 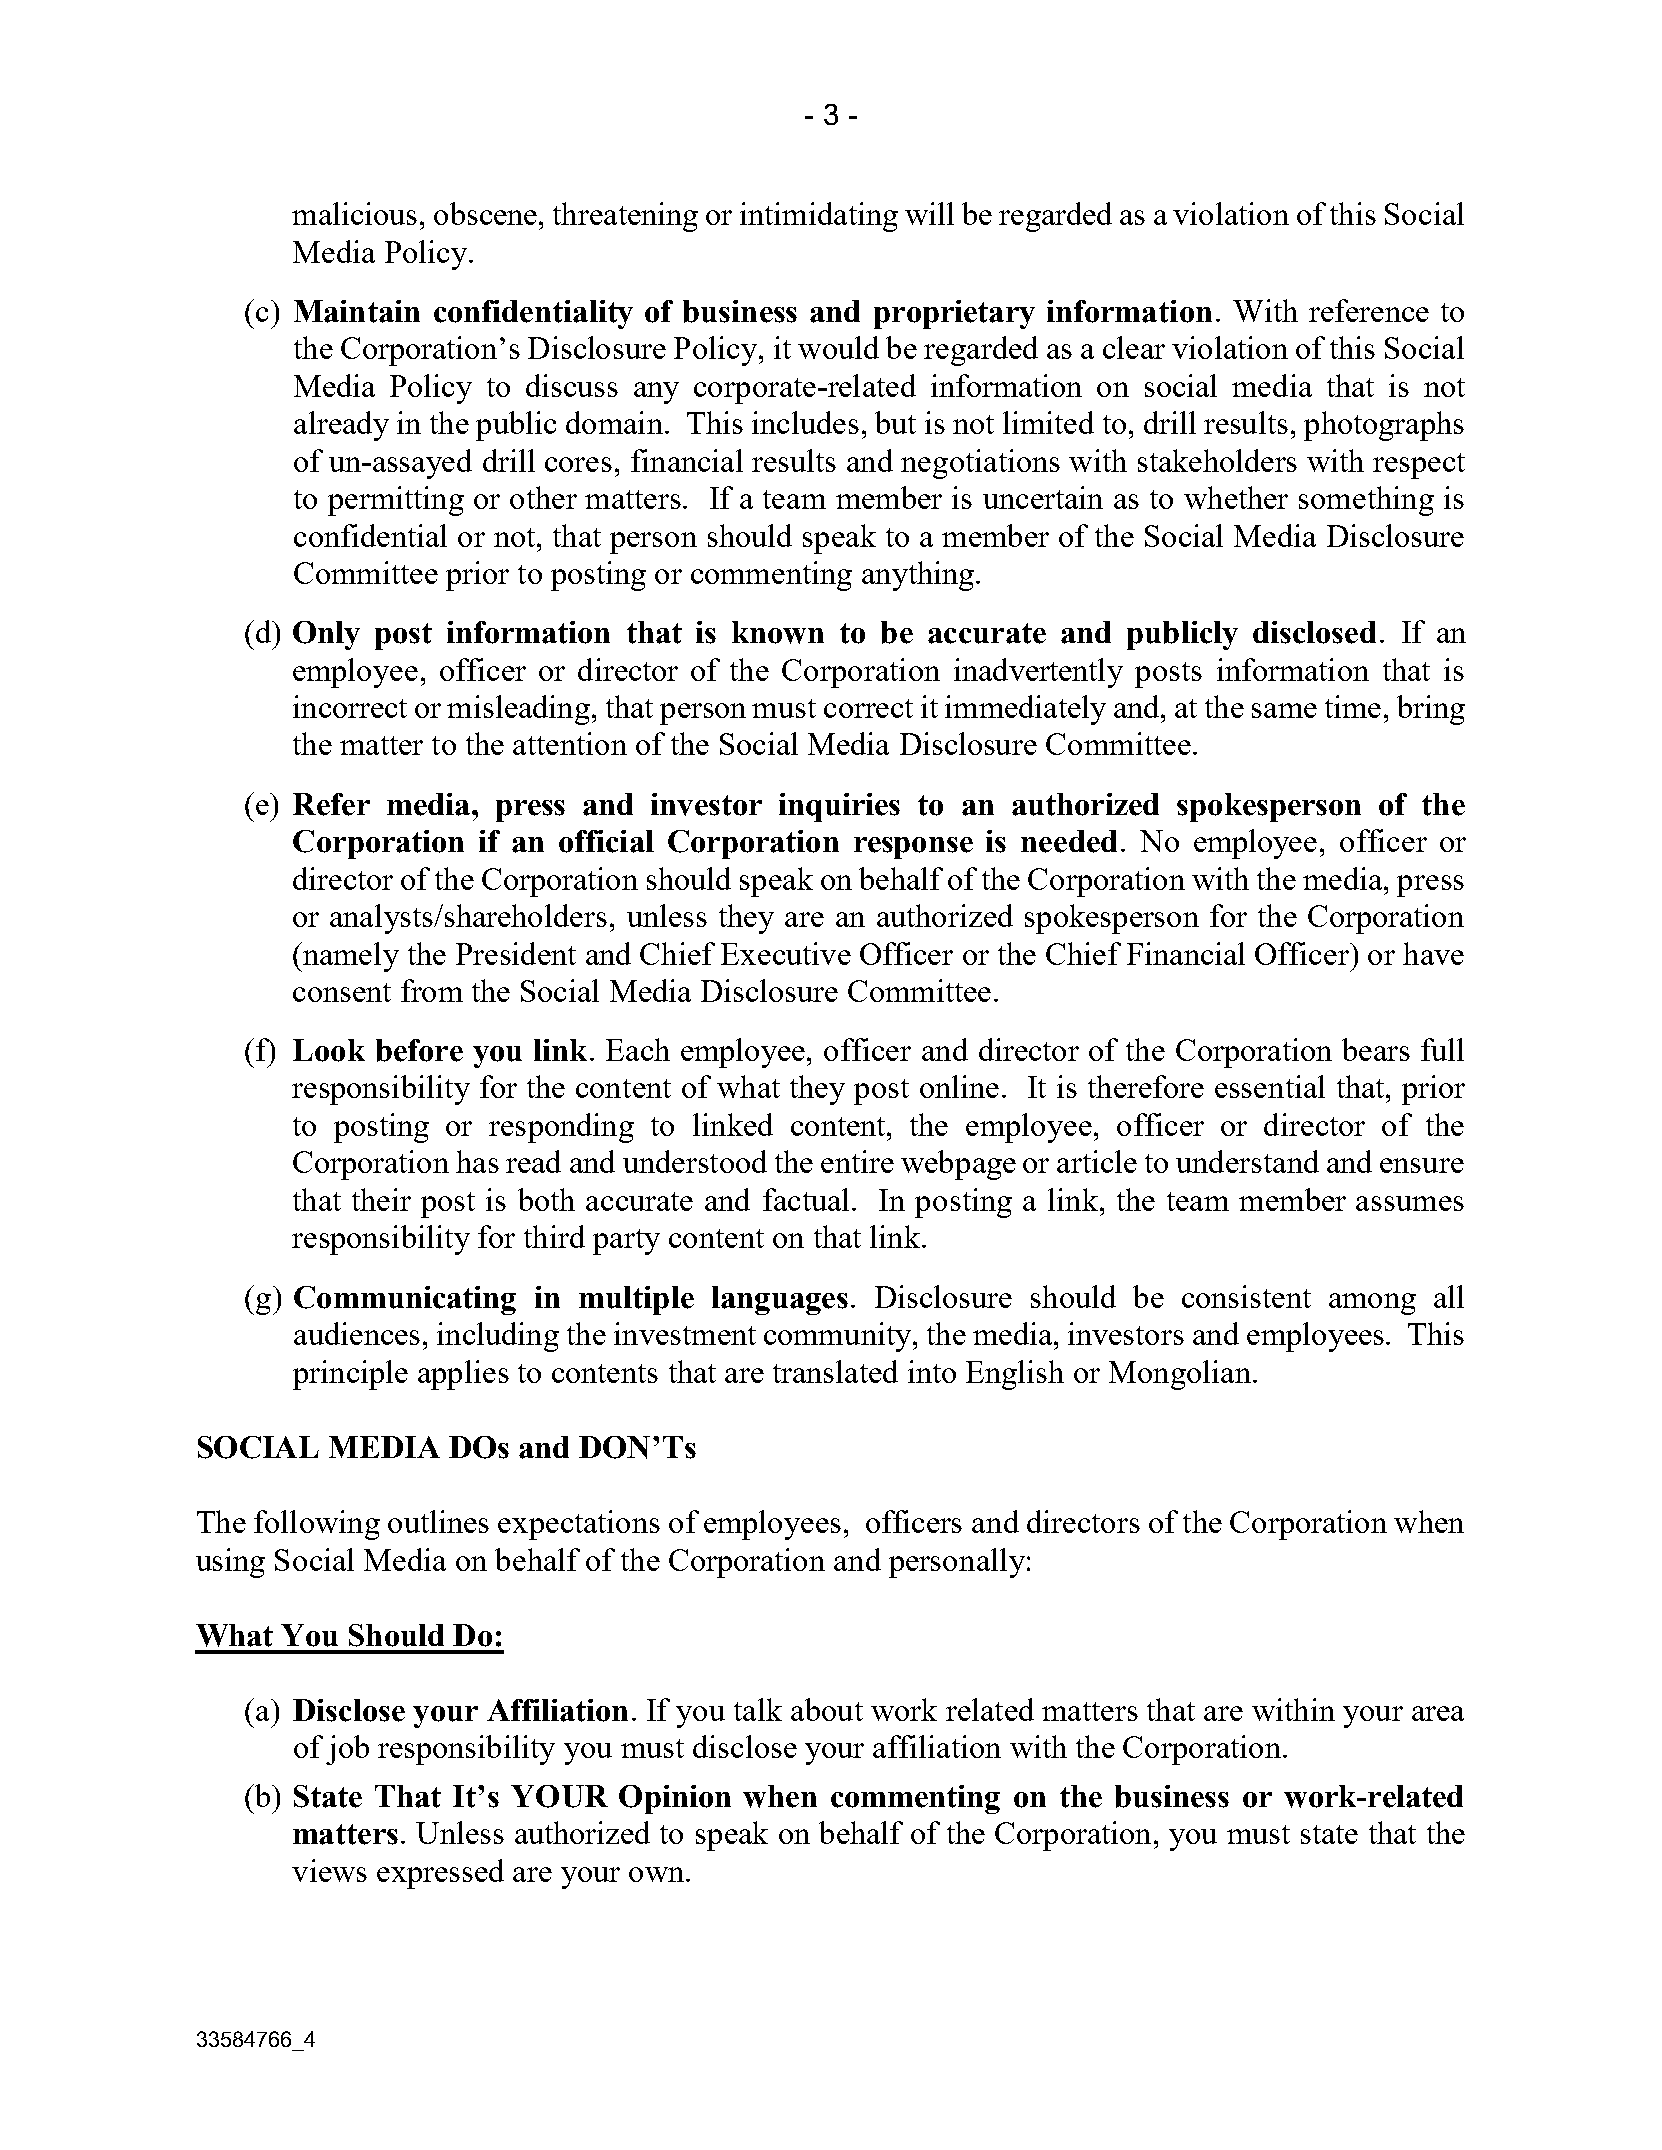 I want to click on Executive, so click(x=786, y=953).
